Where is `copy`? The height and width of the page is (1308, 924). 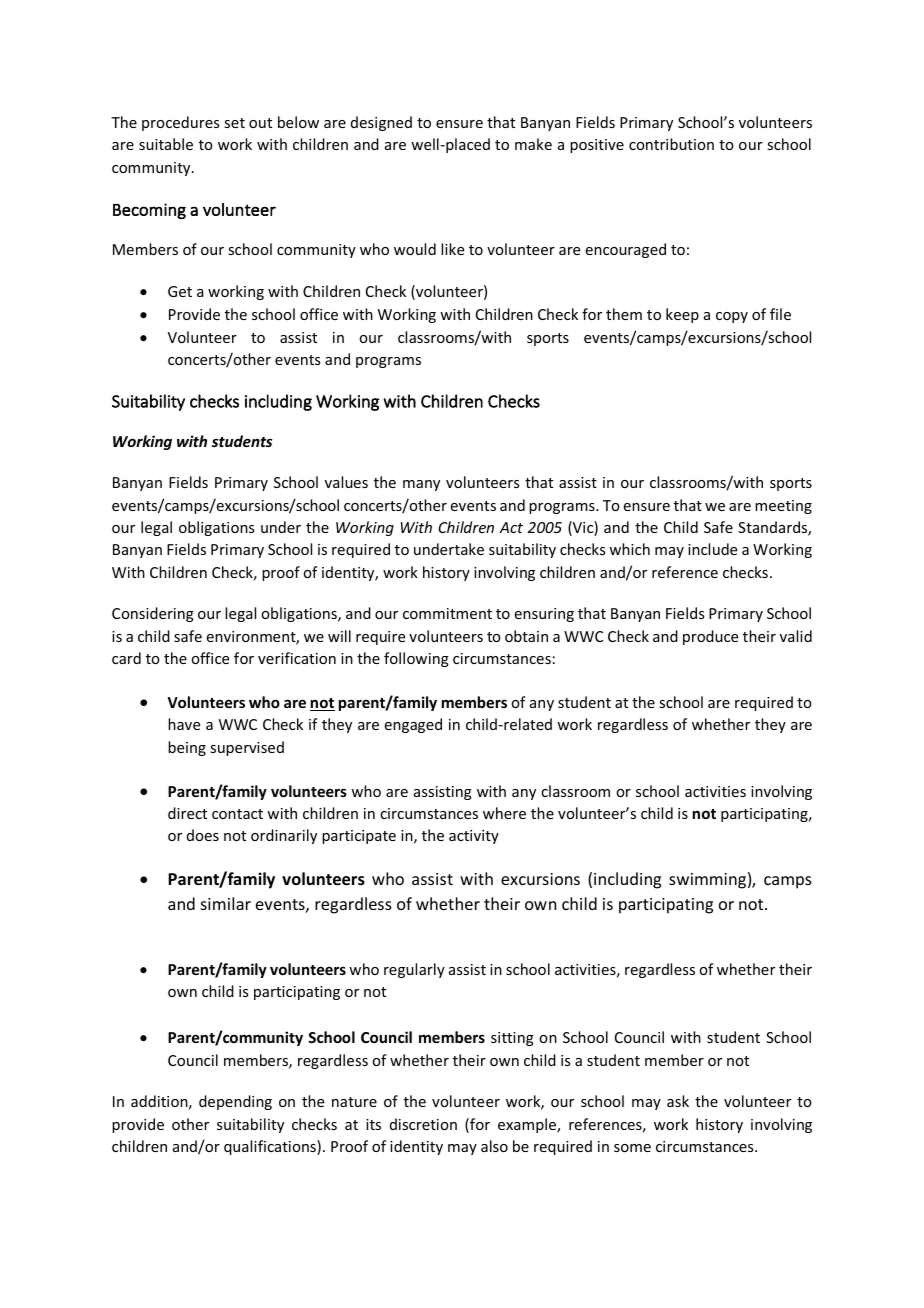
copy is located at coordinates (732, 317).
